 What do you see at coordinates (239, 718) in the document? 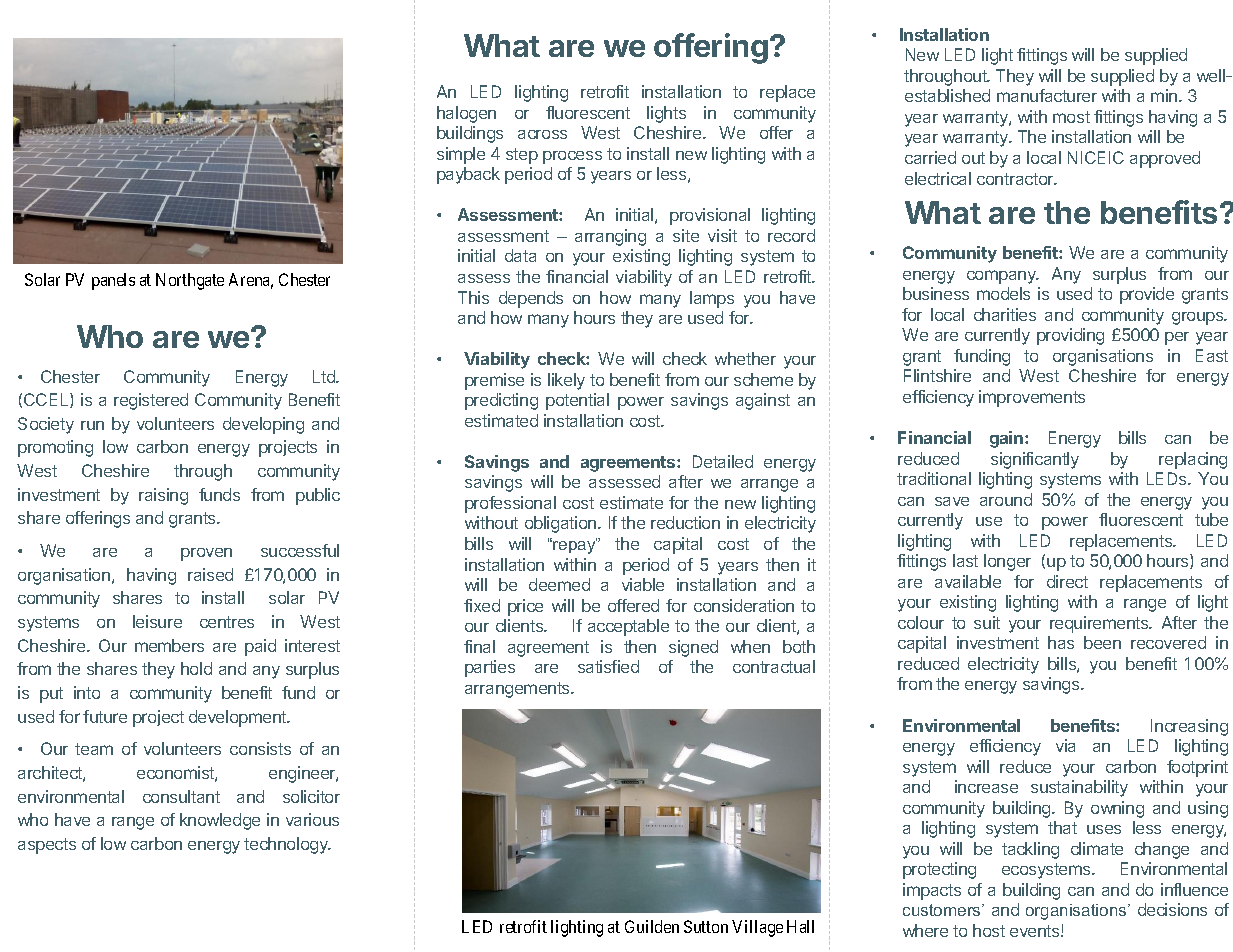
I see `development` at bounding box center [239, 718].
